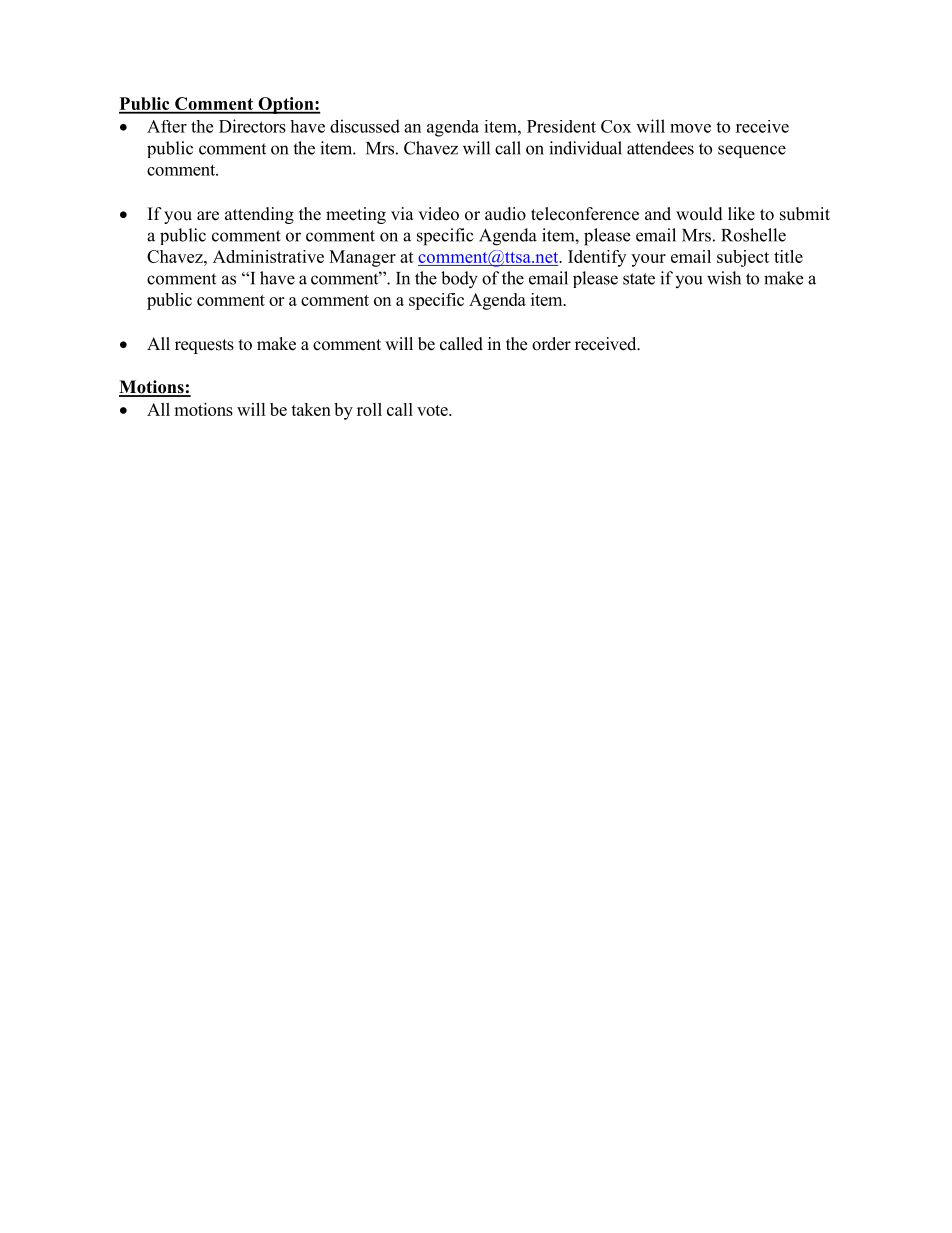 Image resolution: width=952 pixels, height=1233 pixels. What do you see at coordinates (561, 126) in the document?
I see `President` at bounding box center [561, 126].
